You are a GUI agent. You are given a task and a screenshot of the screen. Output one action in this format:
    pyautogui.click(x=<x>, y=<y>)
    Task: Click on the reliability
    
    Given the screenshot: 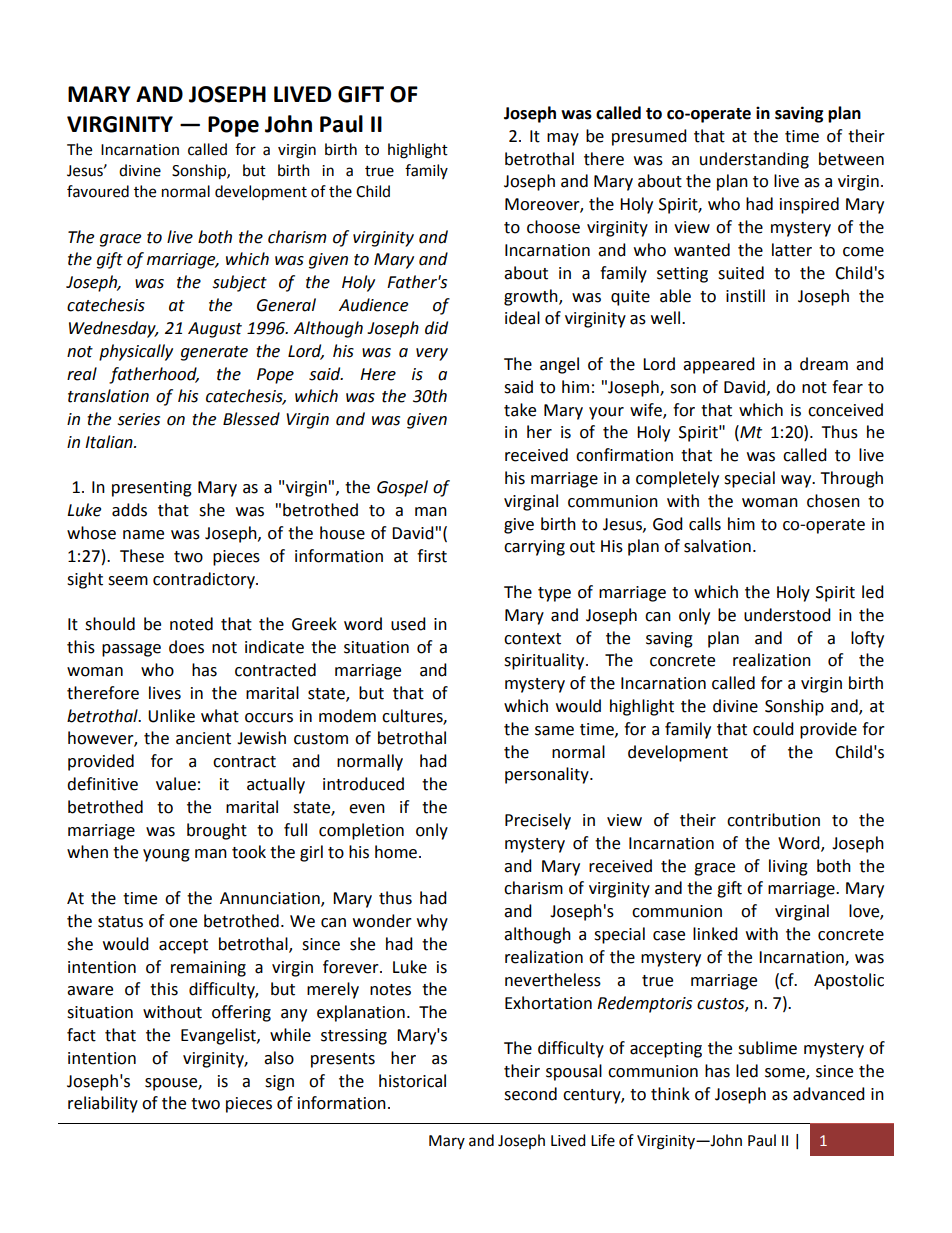 What is the action you would take?
    pyautogui.click(x=103, y=1104)
